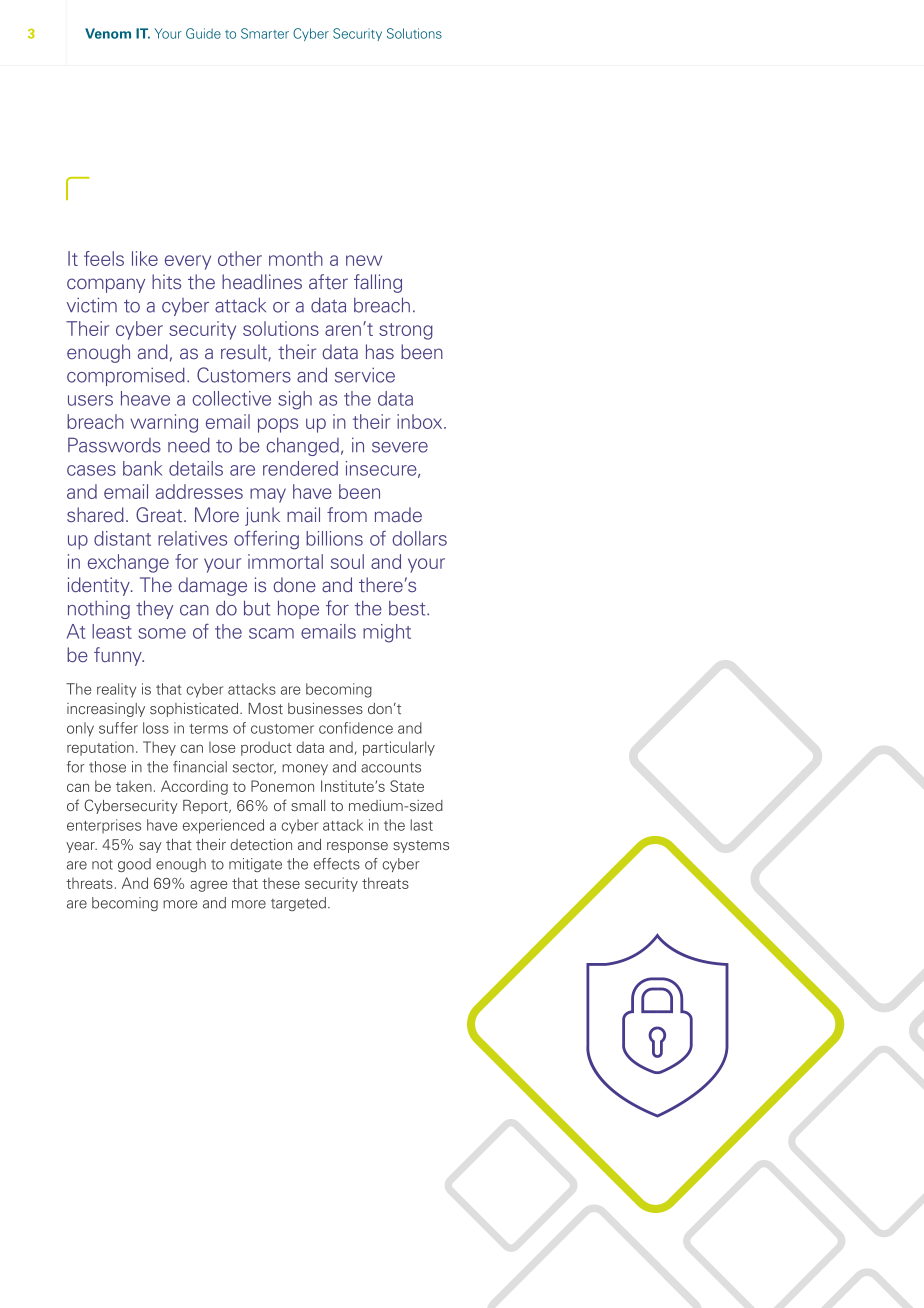 The width and height of the screenshot is (924, 1308). What do you see at coordinates (364, 260) in the screenshot?
I see `new` at bounding box center [364, 260].
